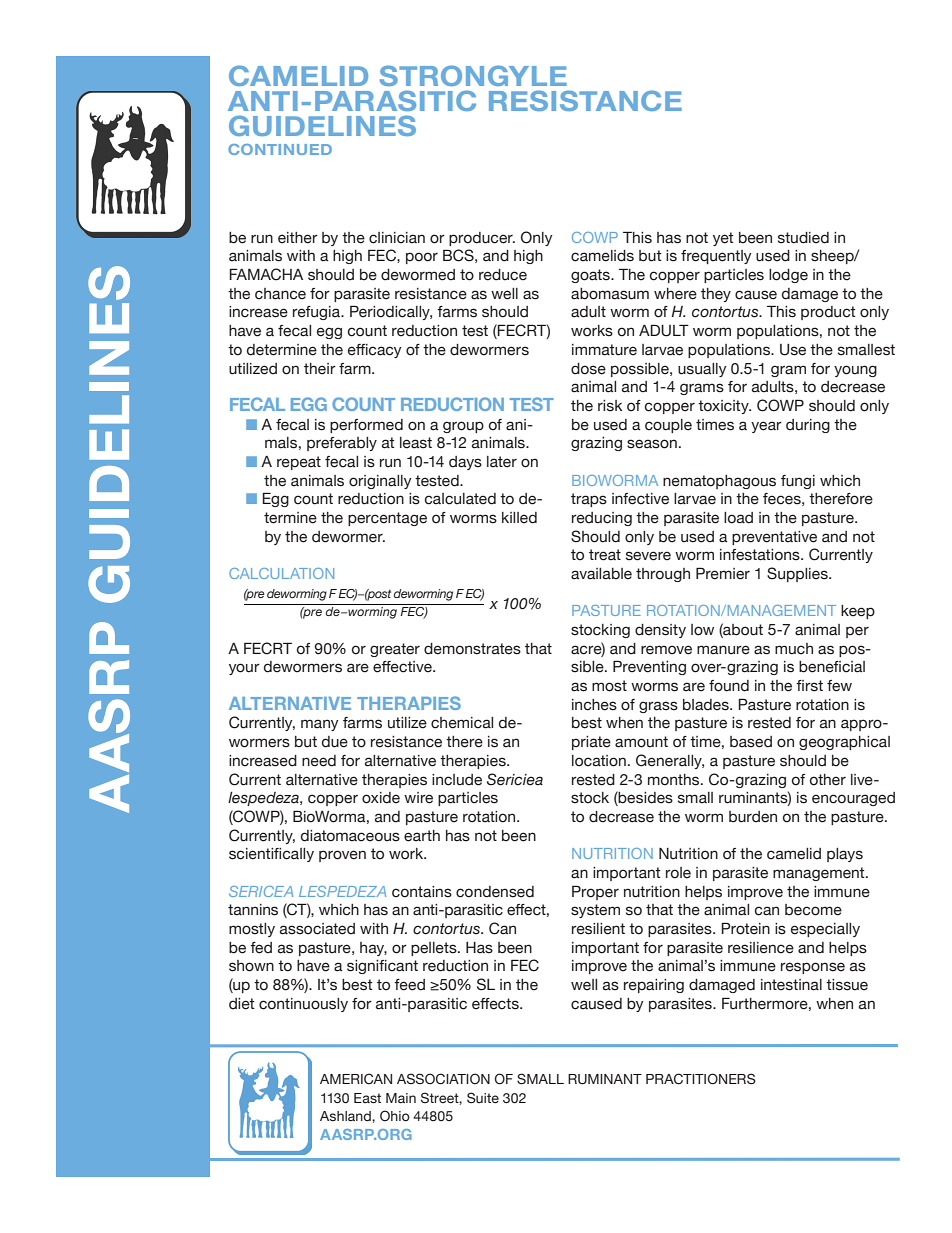 This screenshot has height=1233, width=952. Describe the element at coordinates (803, 238) in the screenshot. I see `studied` at that location.
